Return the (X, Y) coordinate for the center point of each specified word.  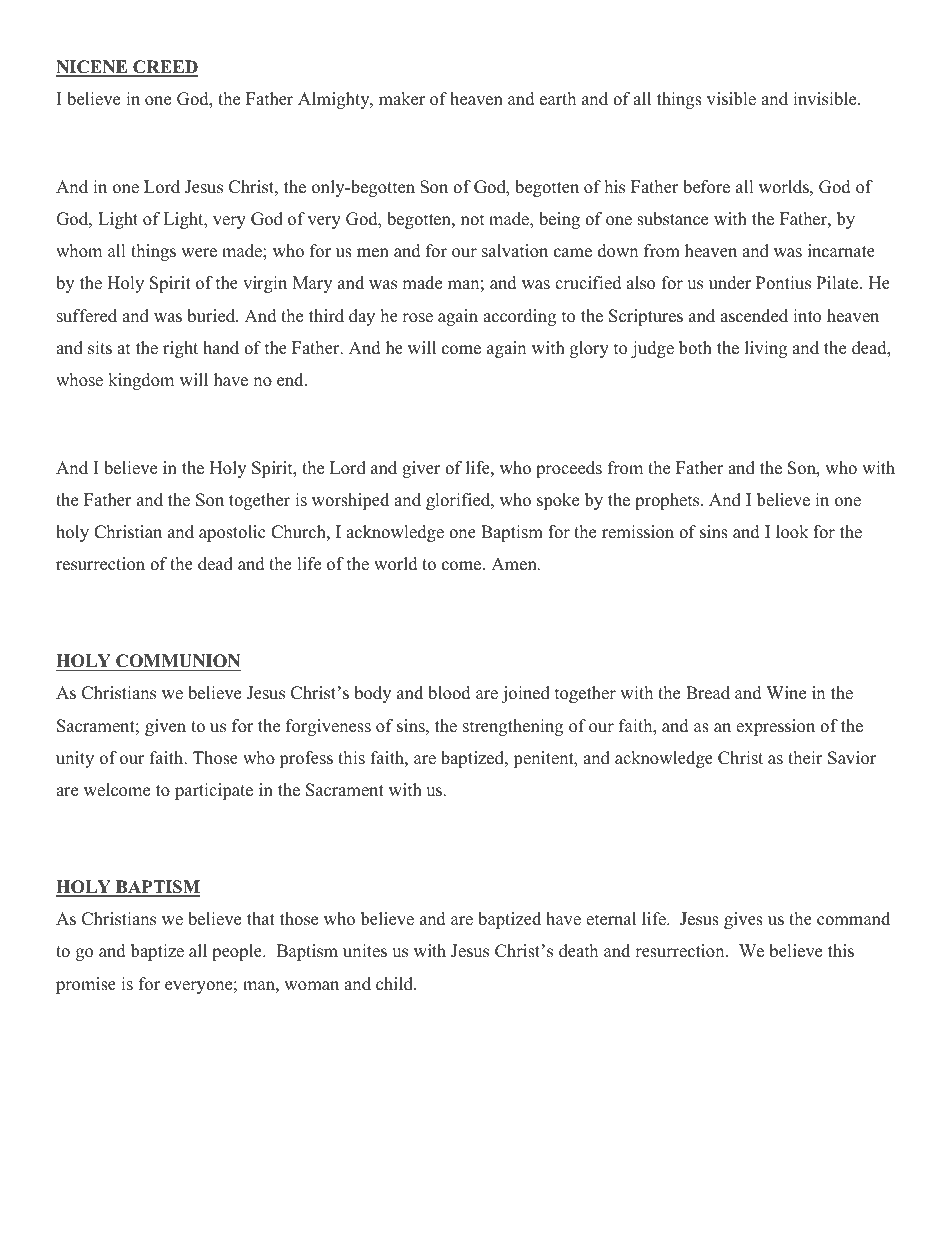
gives (743, 920)
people (238, 952)
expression (775, 727)
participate (214, 791)
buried (212, 316)
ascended (754, 316)
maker (402, 99)
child (395, 984)
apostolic (232, 533)
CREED (164, 68)
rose (417, 318)
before (706, 187)
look (792, 532)
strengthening (513, 727)
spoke (558, 501)
